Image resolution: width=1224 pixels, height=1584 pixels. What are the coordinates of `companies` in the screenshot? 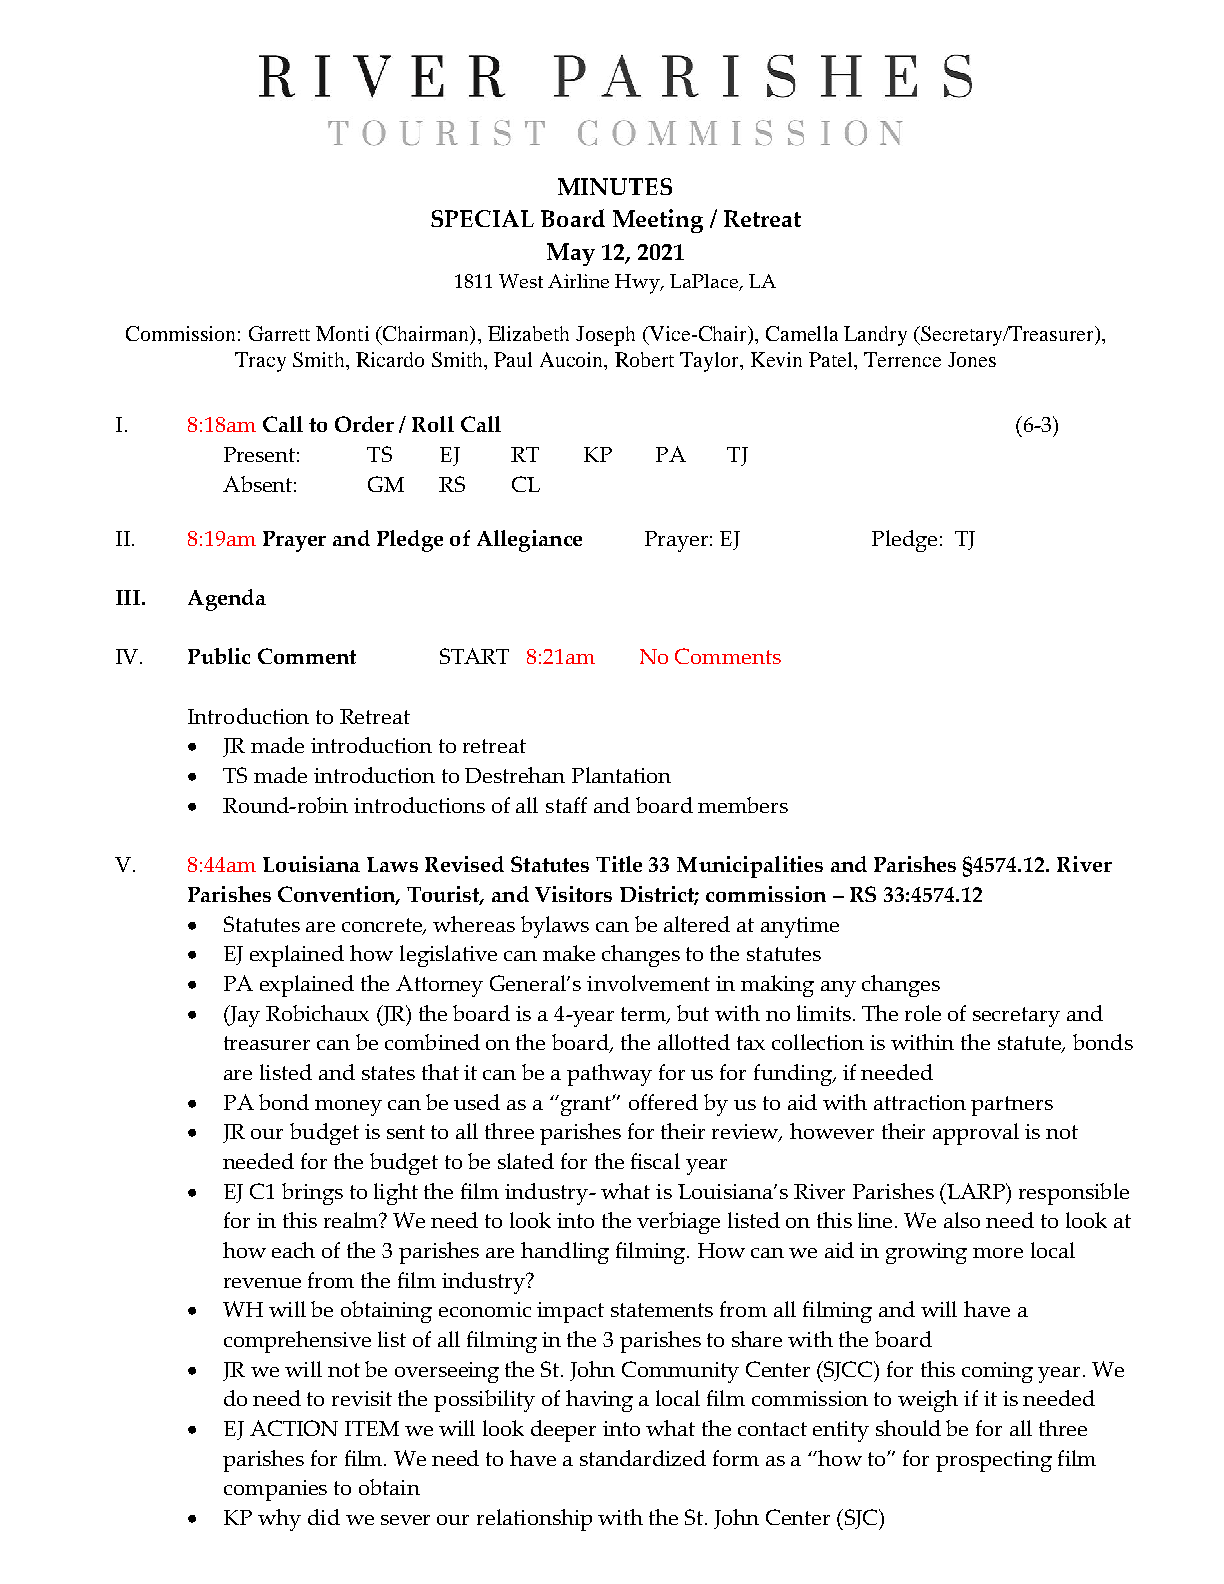 It's located at (275, 1490).
